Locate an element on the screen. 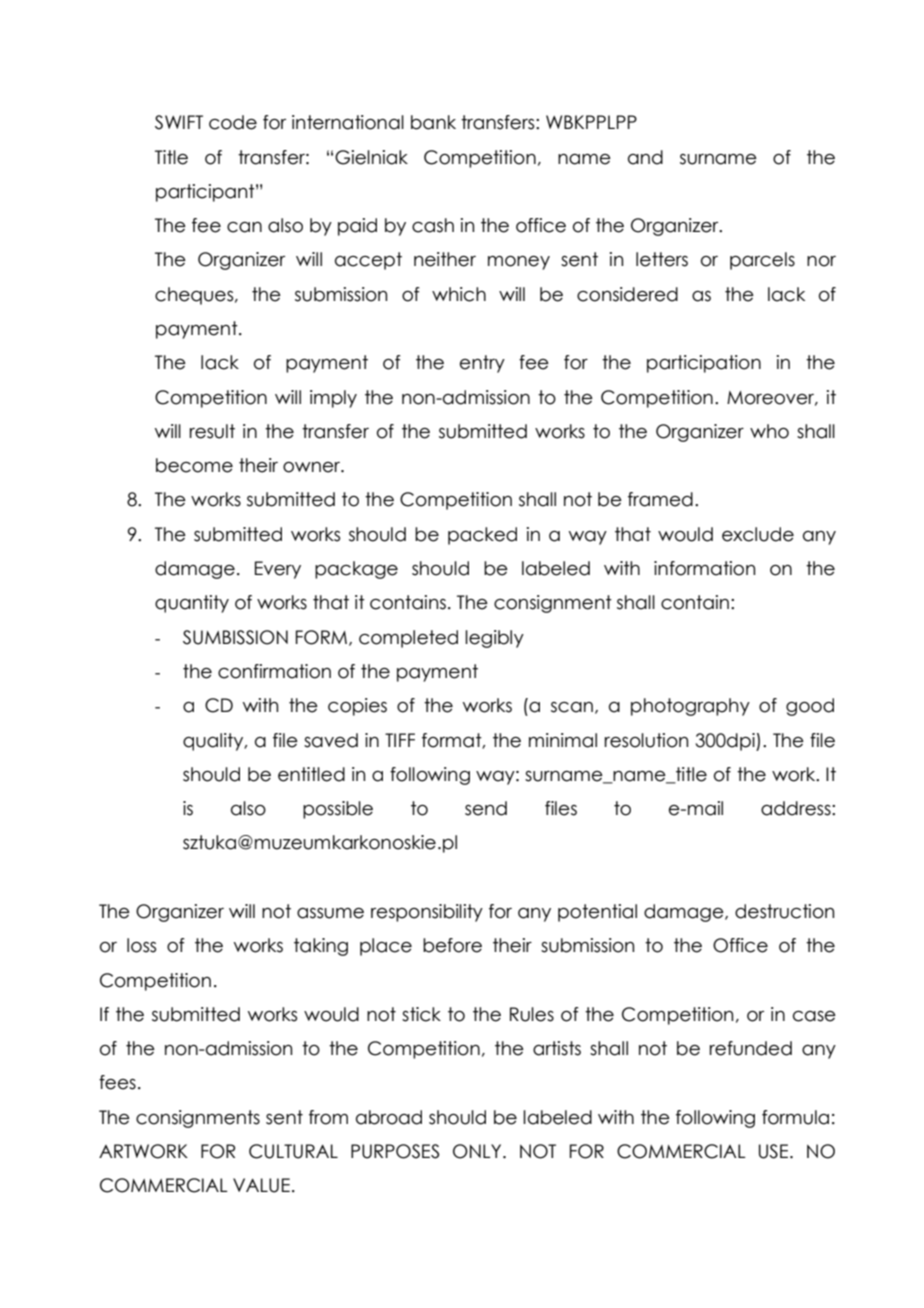  responsibility is located at coordinates (427, 913).
